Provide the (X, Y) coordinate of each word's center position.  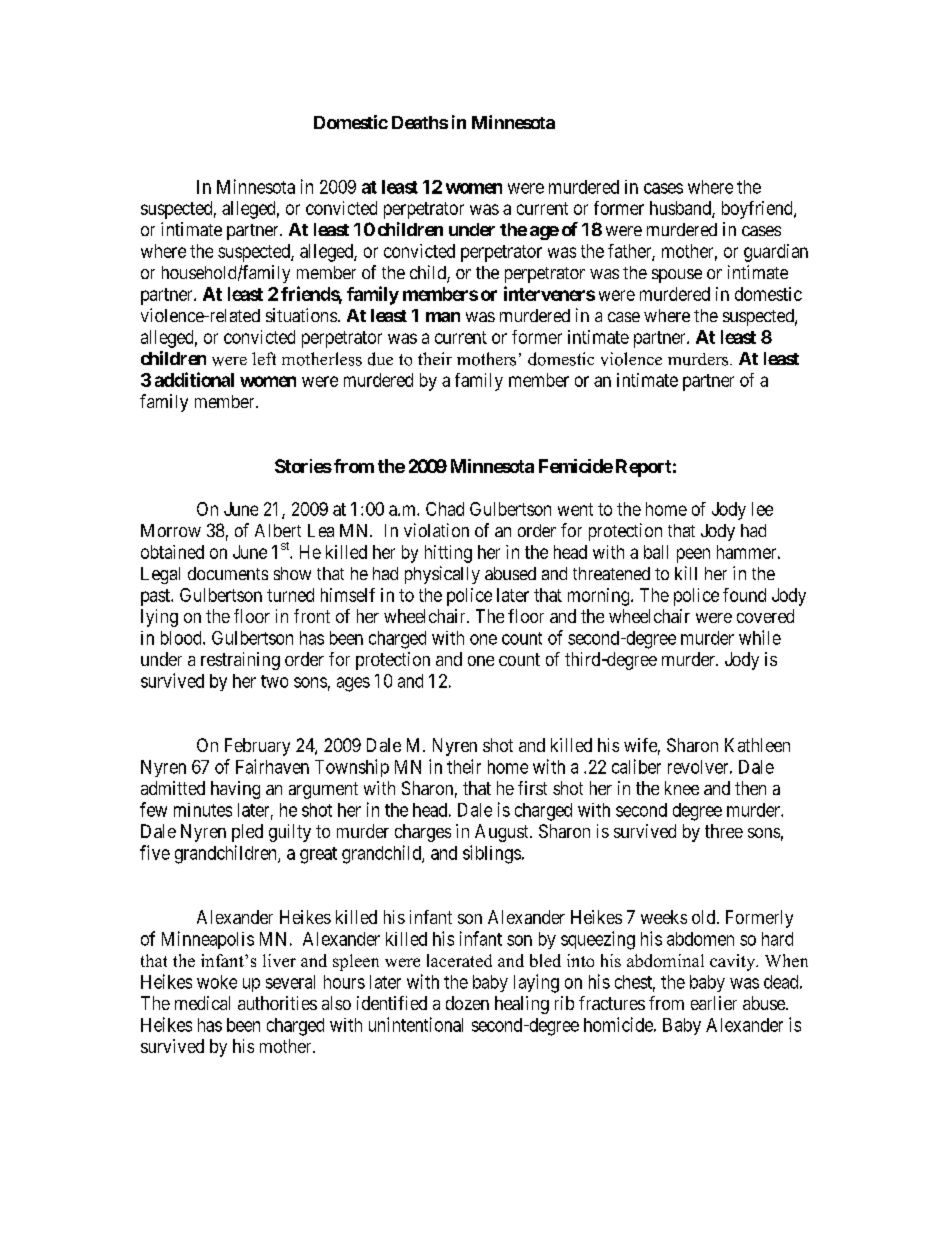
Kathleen (757, 745)
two (274, 681)
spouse (677, 276)
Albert (278, 530)
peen (693, 555)
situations (301, 315)
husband (681, 209)
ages (353, 684)
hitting (448, 554)
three (724, 831)
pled (247, 833)
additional (194, 379)
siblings (492, 854)
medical (202, 1003)
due (380, 359)
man (443, 317)
